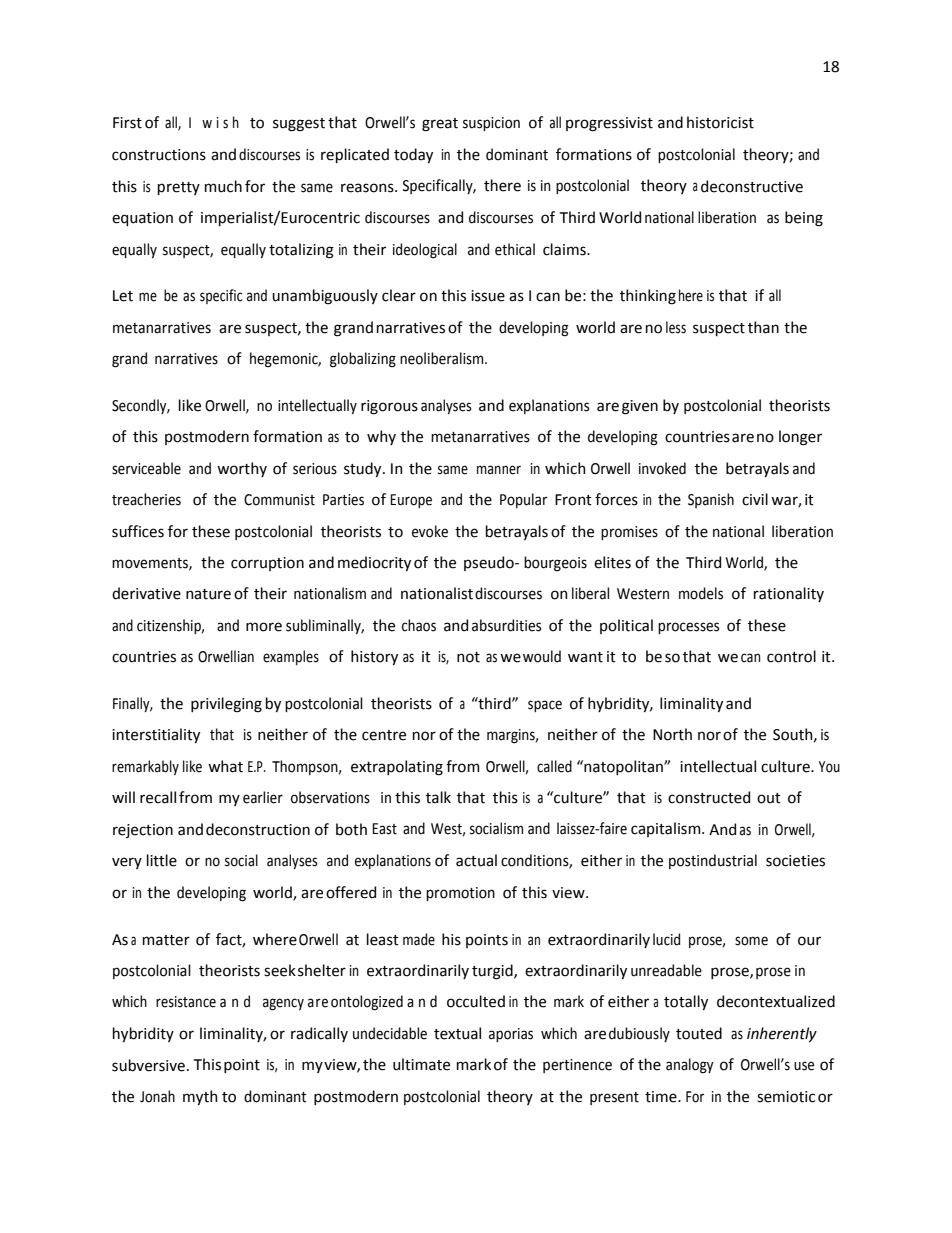  I want to click on ultimate, so click(421, 1064).
